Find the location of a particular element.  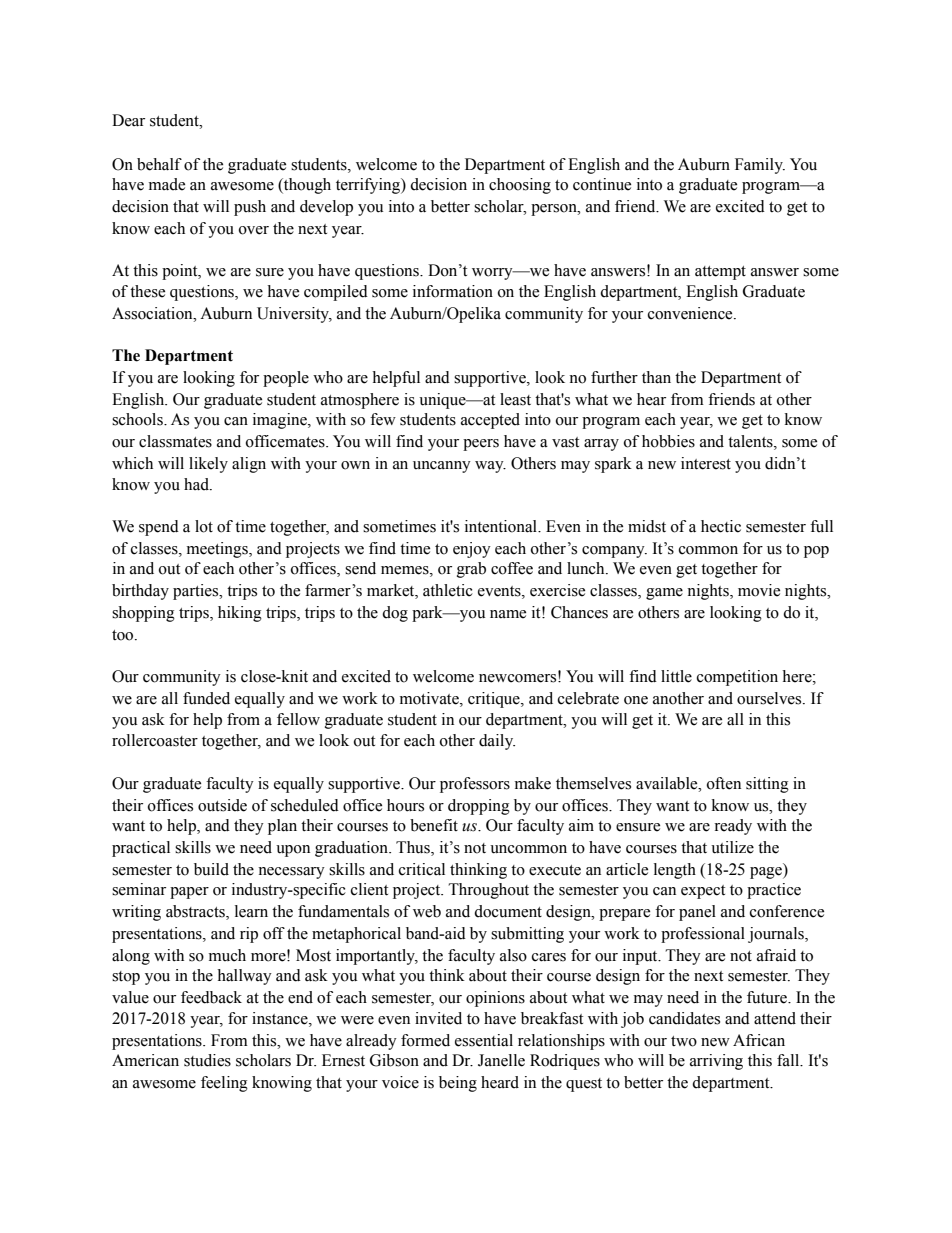

utilize is located at coordinates (732, 847).
